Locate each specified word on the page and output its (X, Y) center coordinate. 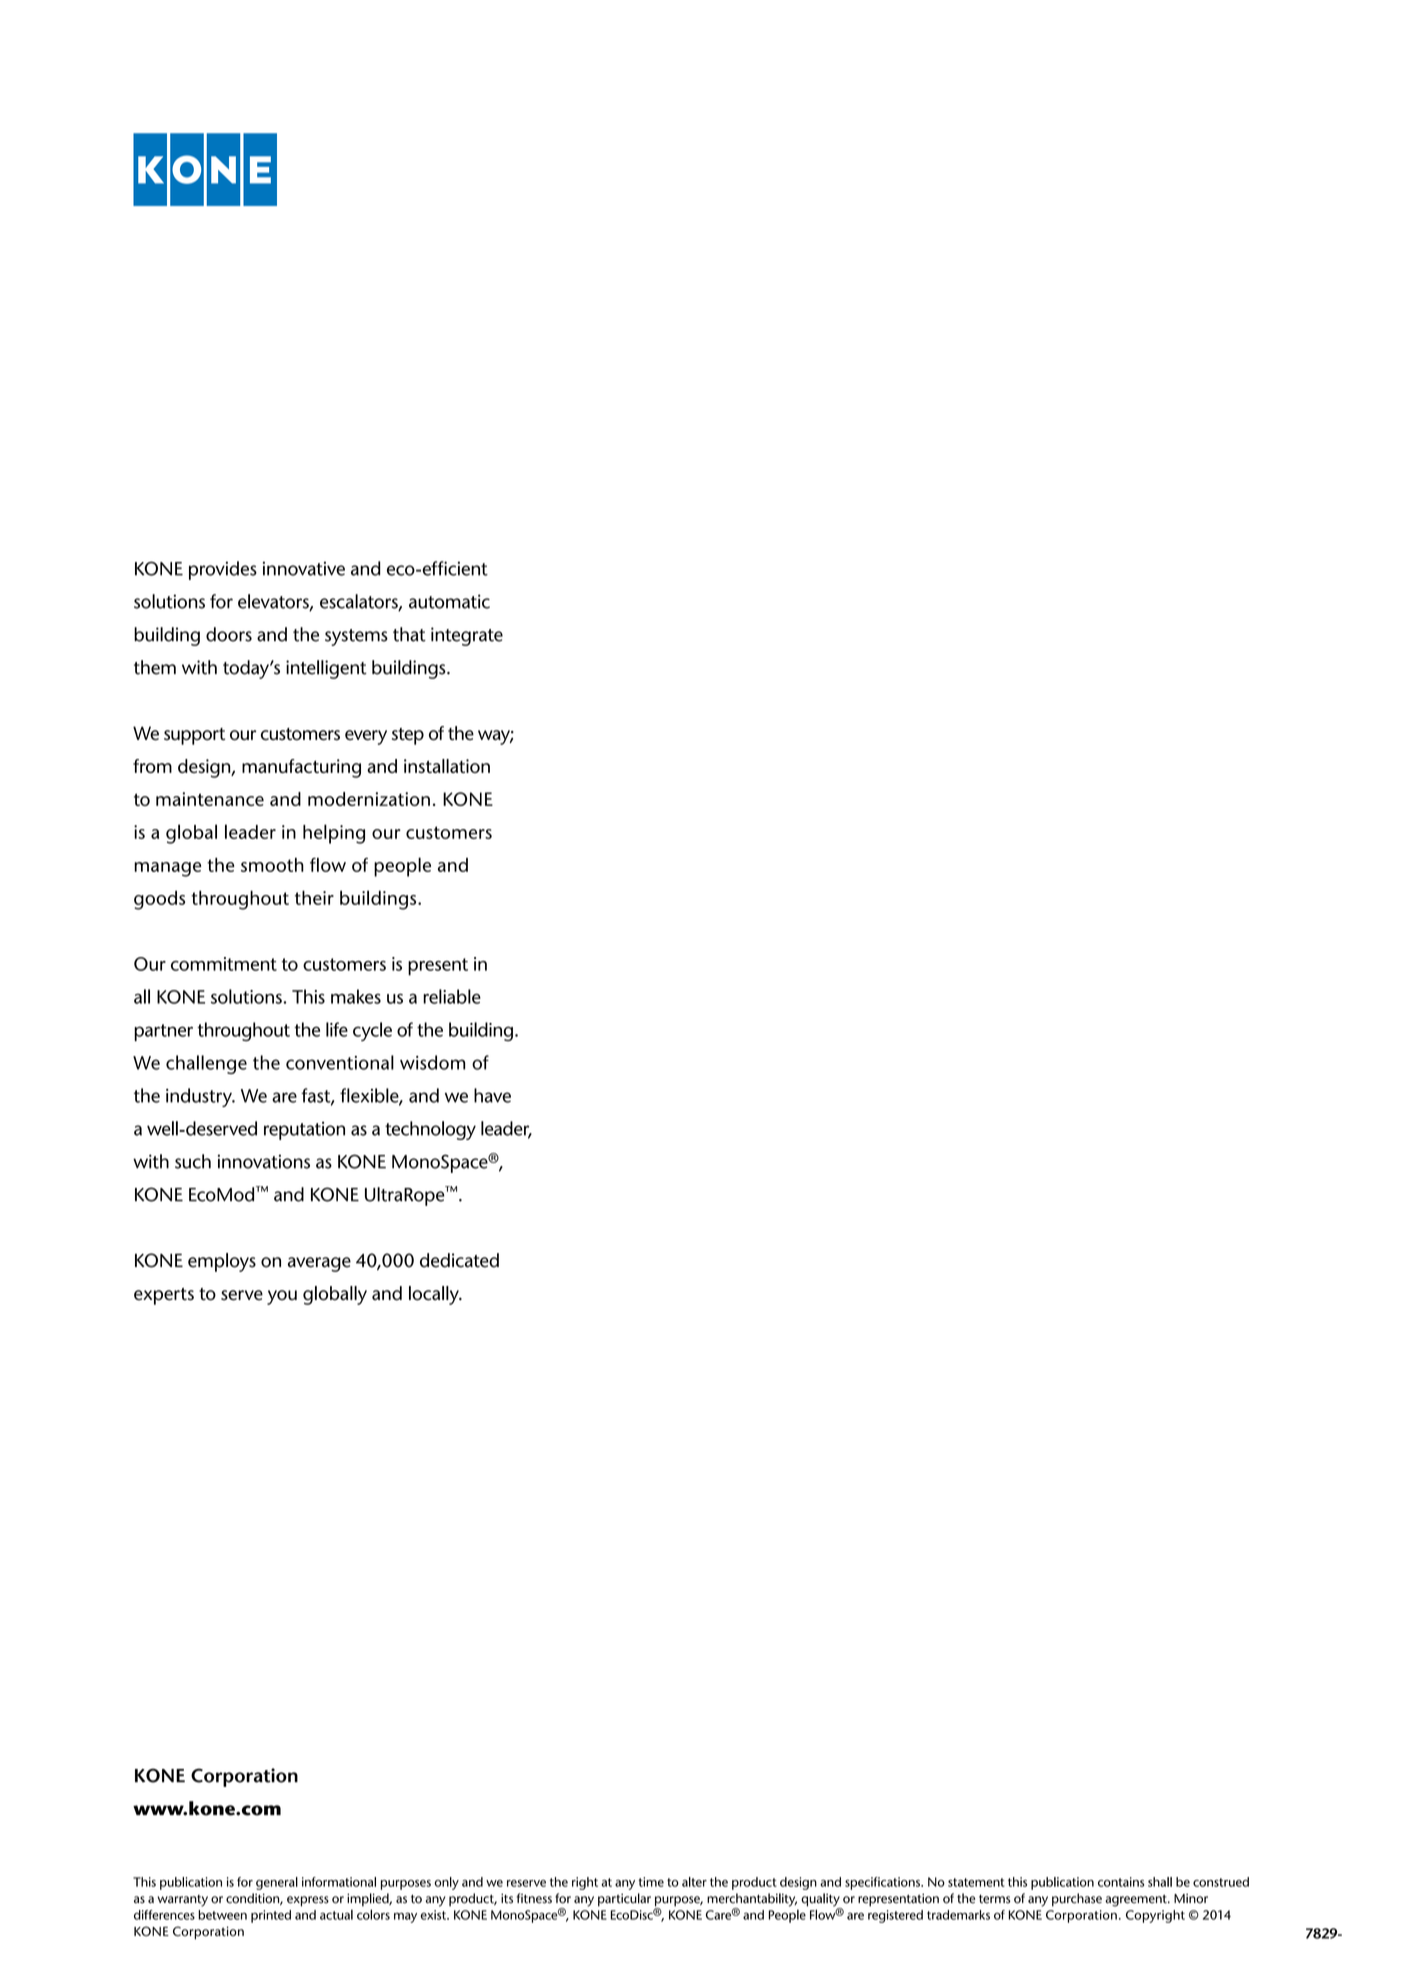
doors (229, 634)
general (277, 1883)
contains (1121, 1882)
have (492, 1095)
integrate (467, 636)
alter (694, 1882)
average (319, 1264)
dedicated (459, 1260)
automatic (449, 601)
